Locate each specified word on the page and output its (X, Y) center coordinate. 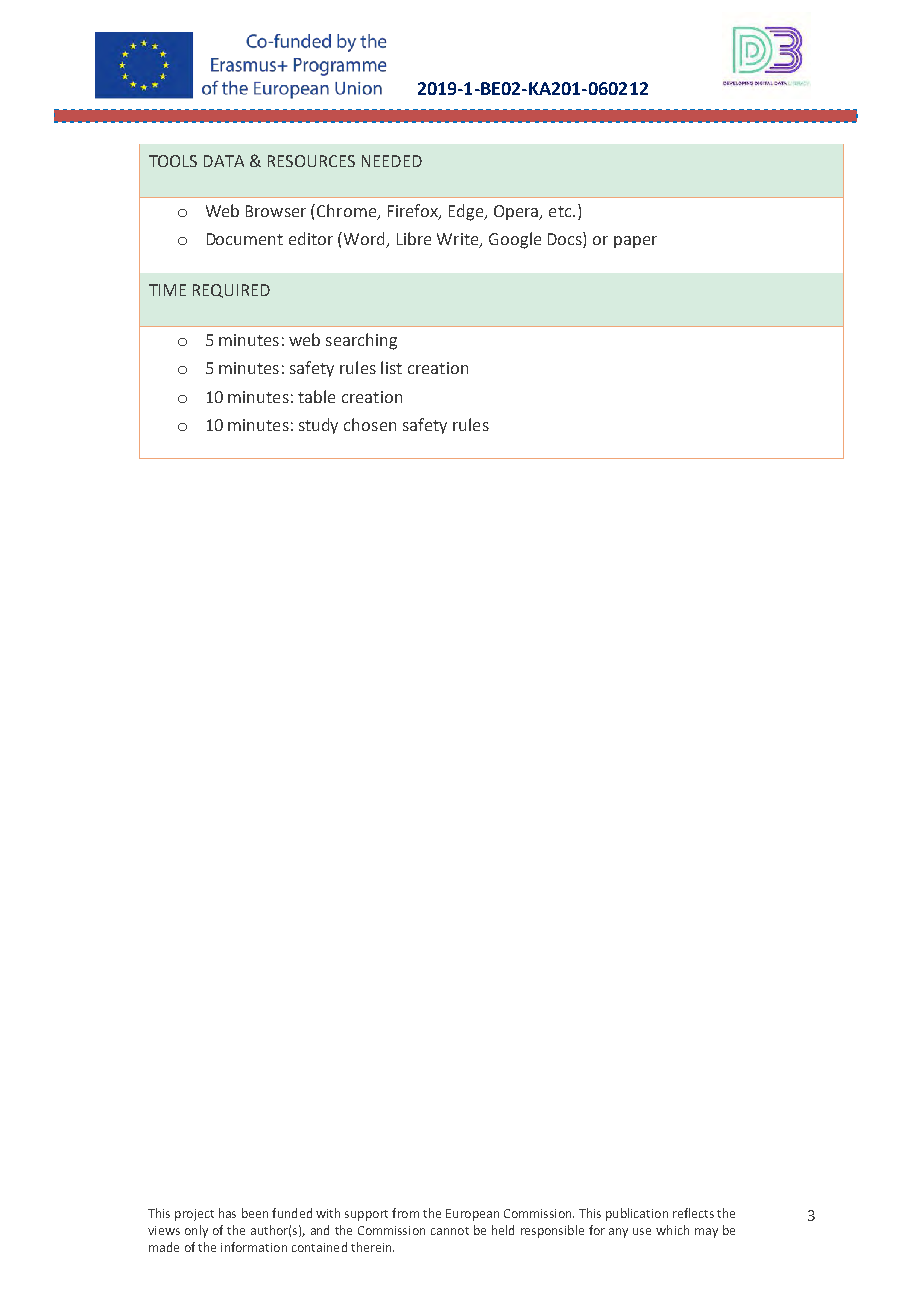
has (227, 1213)
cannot (450, 1231)
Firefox (414, 212)
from (405, 1213)
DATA (224, 161)
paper (635, 242)
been (255, 1213)
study (318, 426)
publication (637, 1214)
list (391, 367)
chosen (370, 424)
